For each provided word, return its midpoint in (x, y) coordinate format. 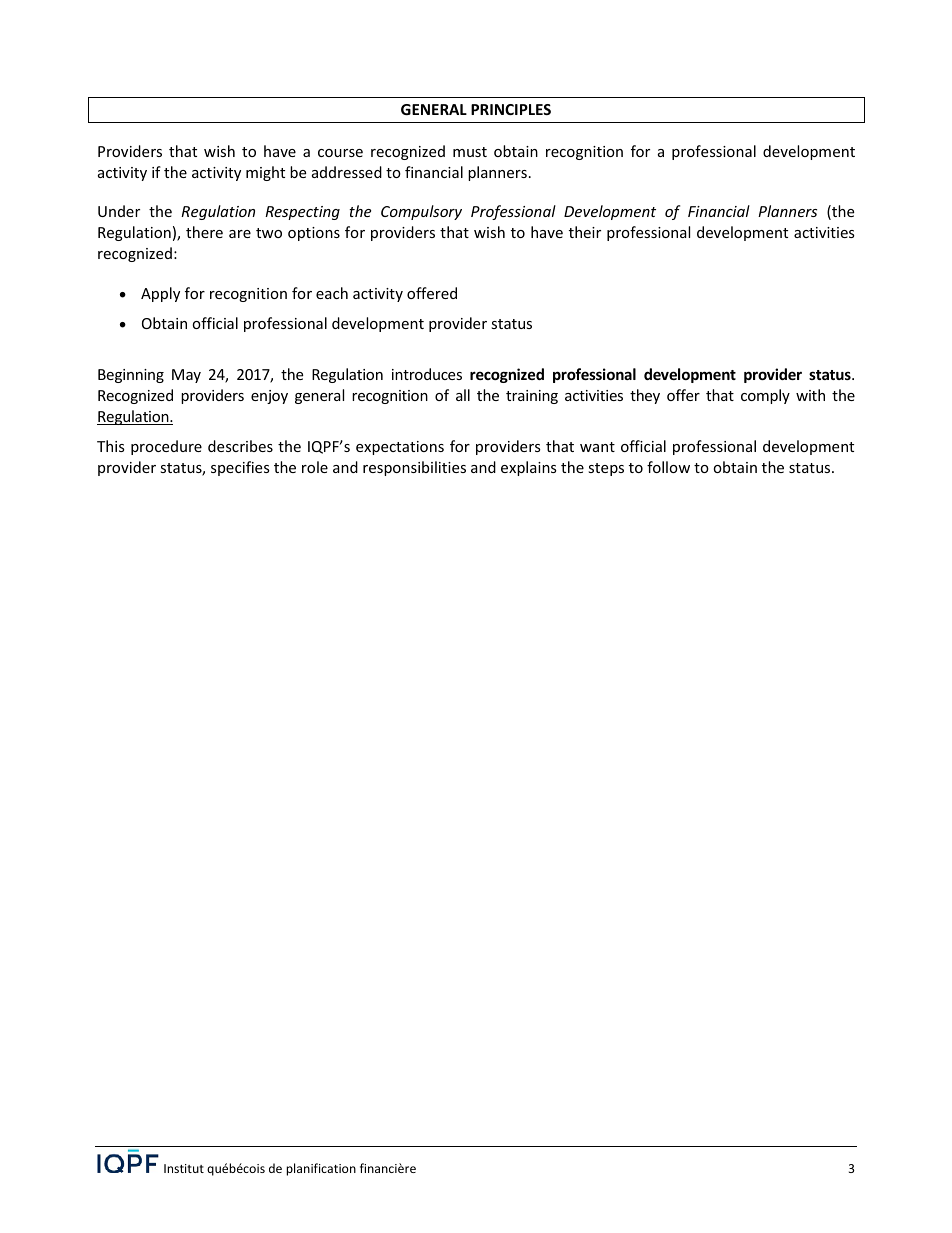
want (597, 447)
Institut (184, 1168)
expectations (400, 448)
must (470, 152)
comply (765, 396)
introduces (427, 374)
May (186, 376)
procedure (166, 447)
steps (606, 469)
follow (668, 467)
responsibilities (414, 468)
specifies (240, 468)
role (315, 467)
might (265, 173)
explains (529, 468)
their (585, 232)
